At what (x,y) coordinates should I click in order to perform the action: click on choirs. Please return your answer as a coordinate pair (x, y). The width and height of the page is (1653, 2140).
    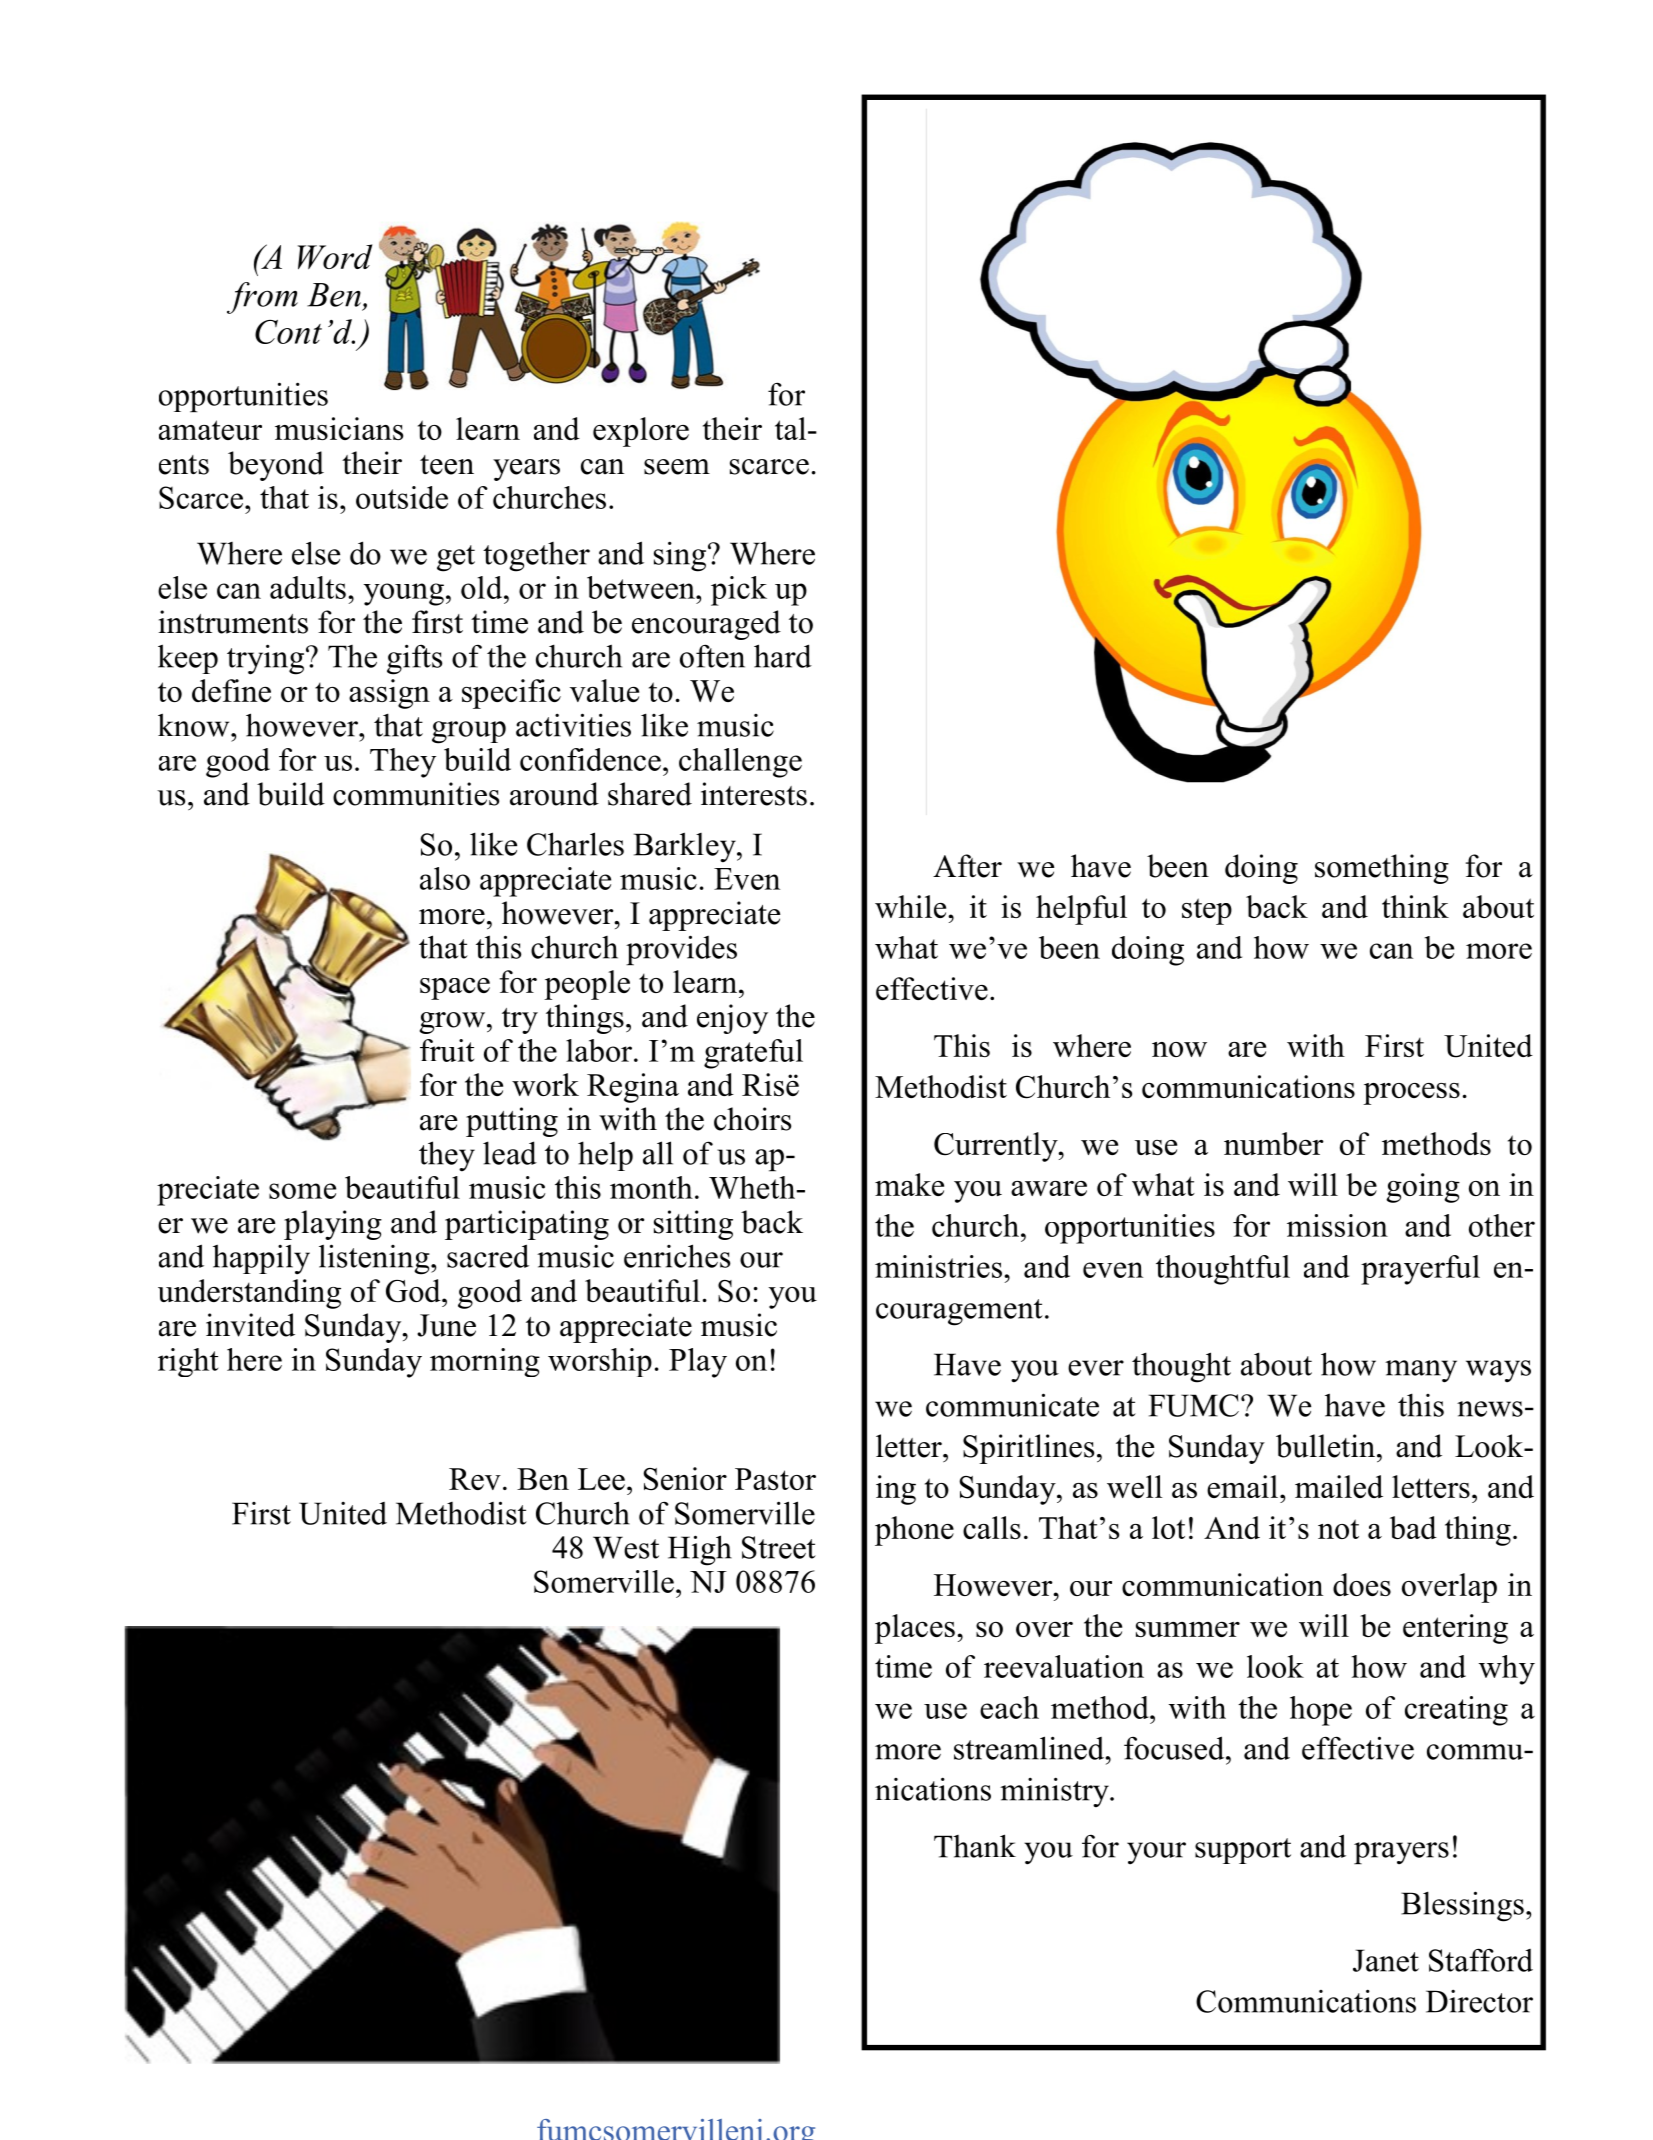
    Looking at the image, I should click on (752, 1119).
